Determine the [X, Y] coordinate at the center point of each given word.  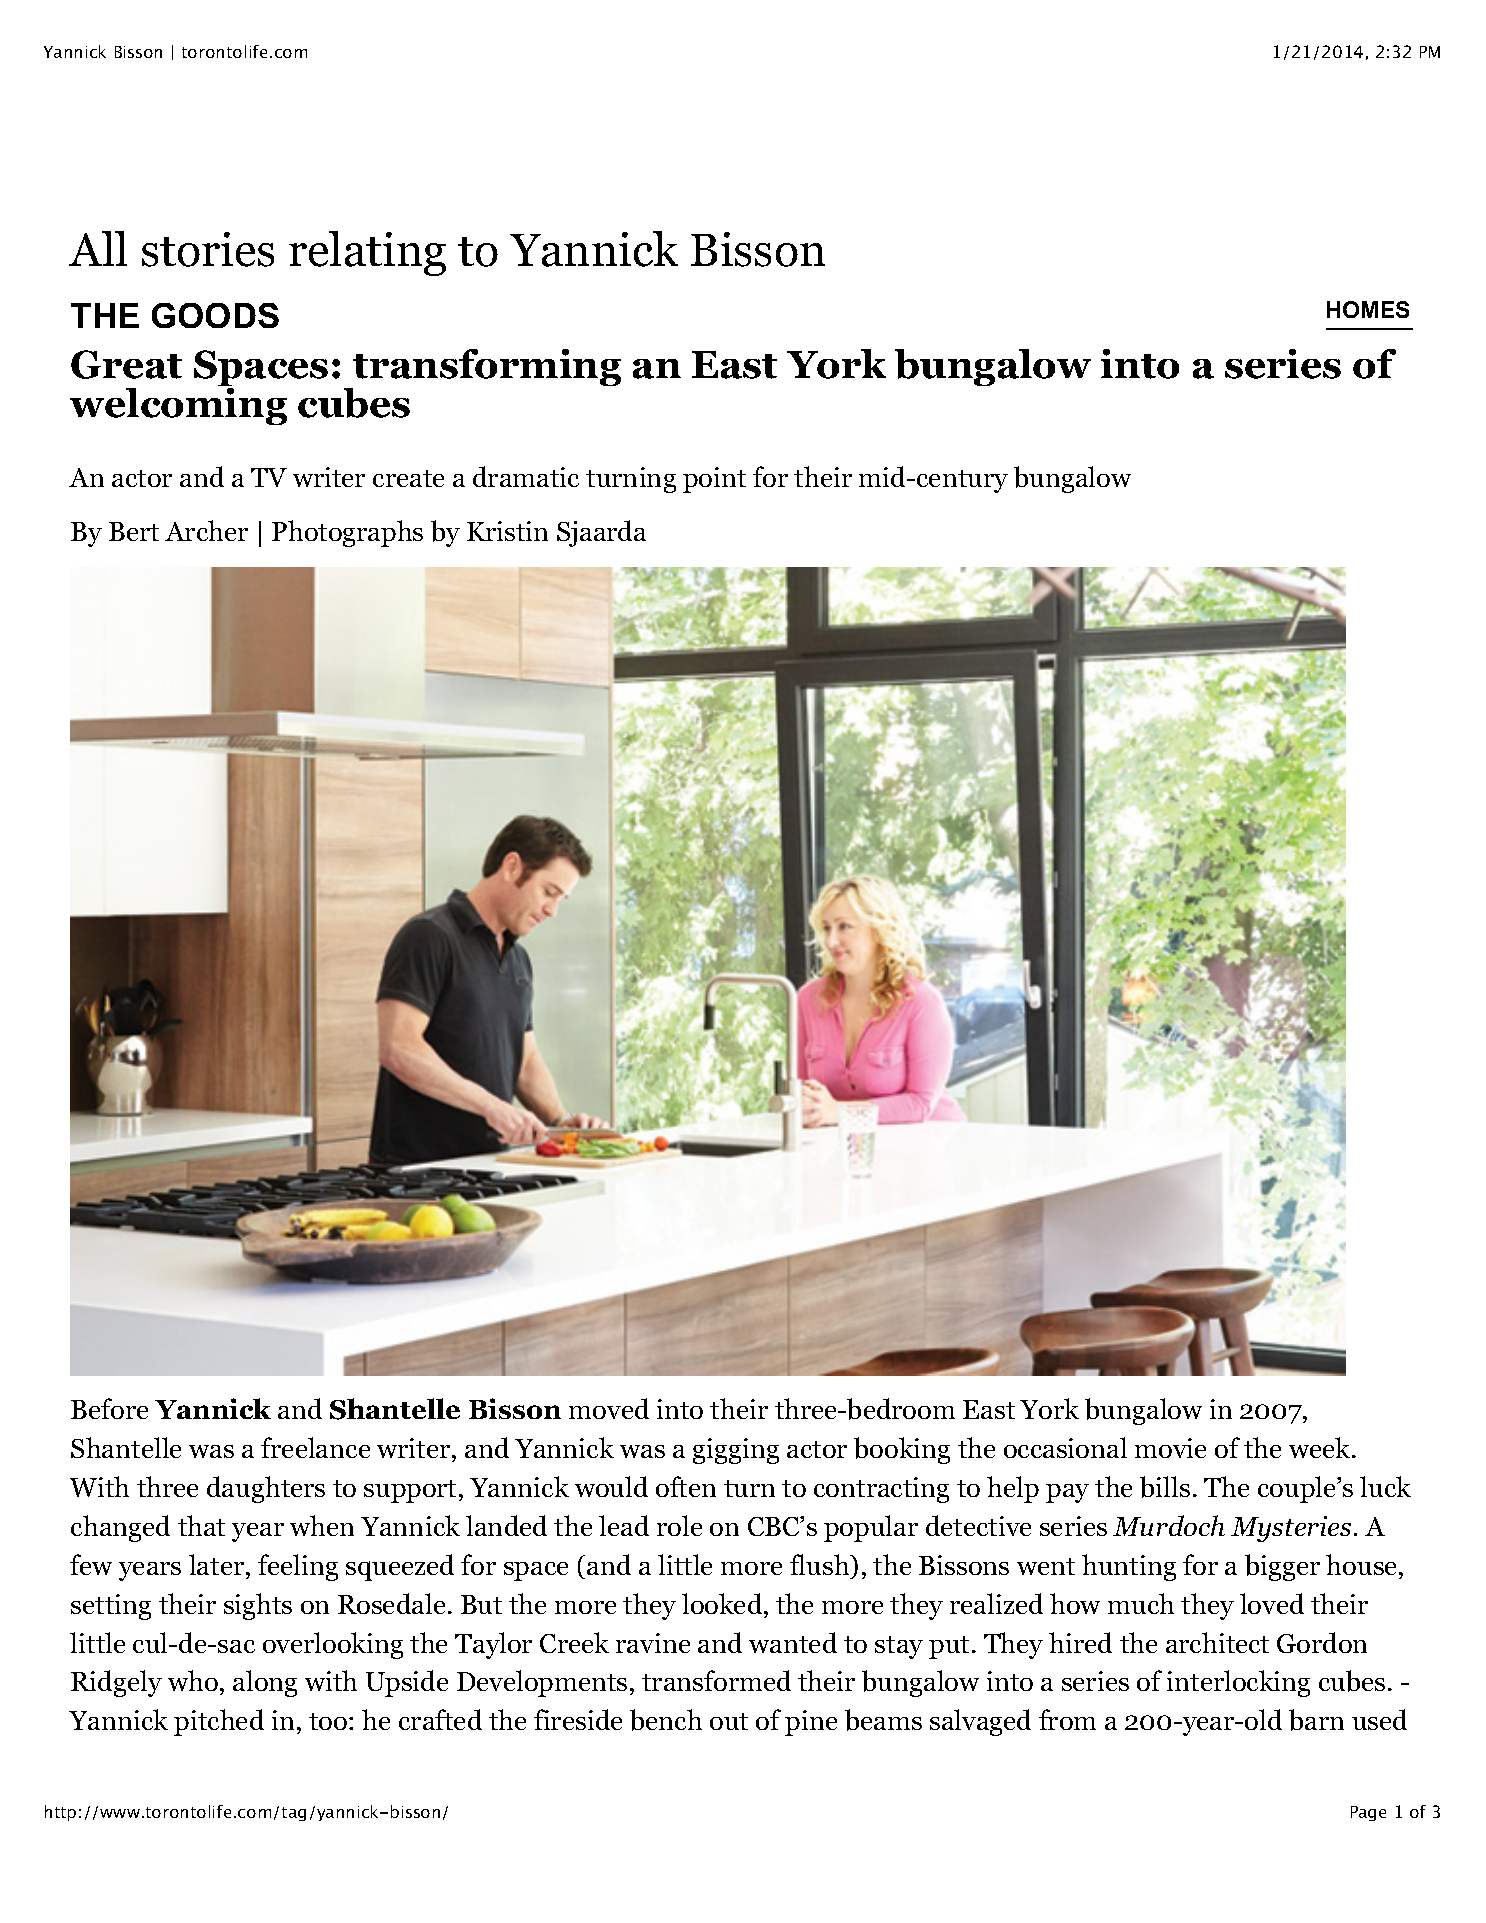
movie [1170, 1448]
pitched [219, 1722]
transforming [486, 369]
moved [609, 1408]
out [729, 1721]
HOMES [1368, 309]
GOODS [215, 315]
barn [1316, 1720]
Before [109, 1408]
